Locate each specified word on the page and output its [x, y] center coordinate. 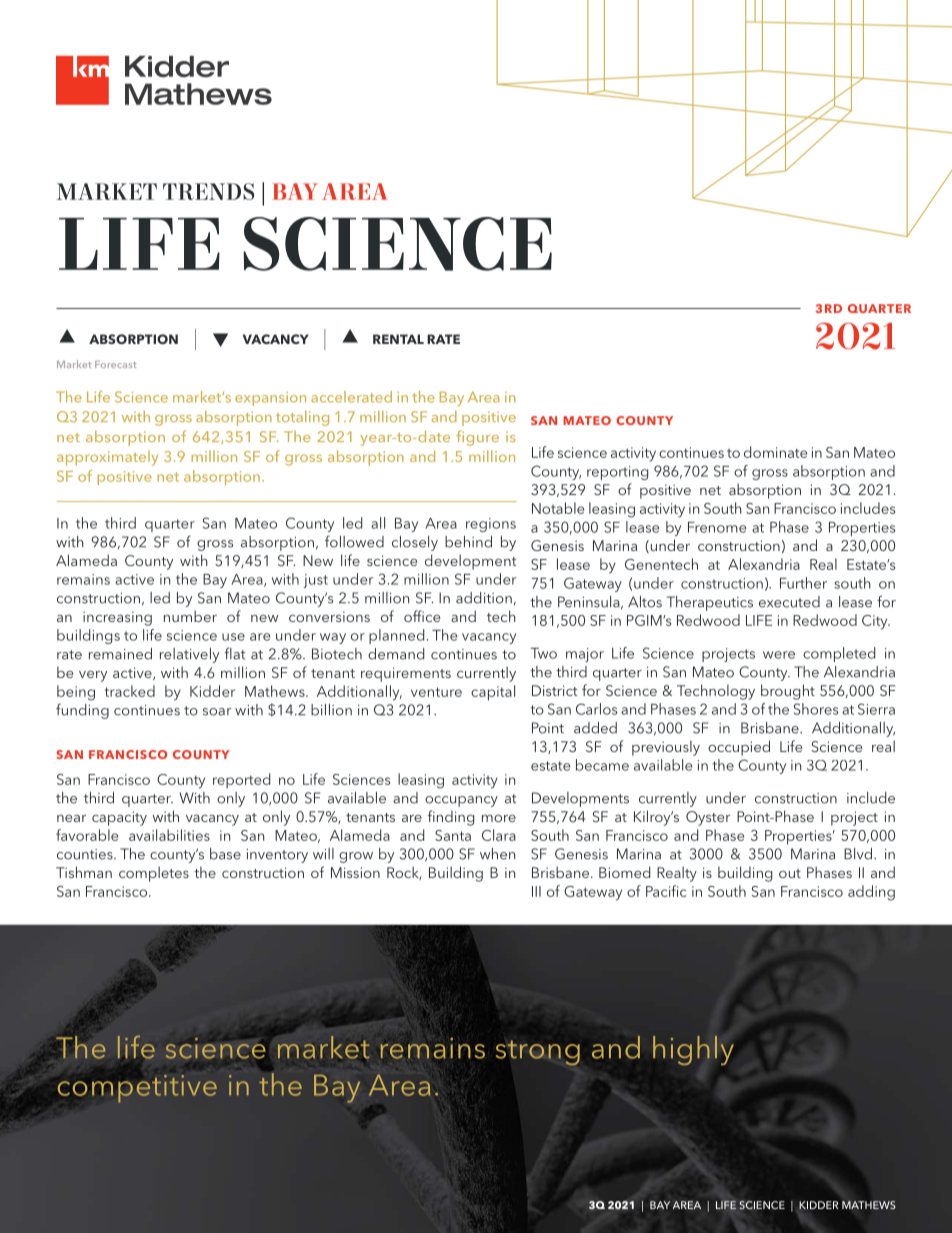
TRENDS [208, 191]
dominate [775, 452]
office [422, 616]
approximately [107, 458]
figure [477, 438]
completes [154, 874]
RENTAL [398, 339]
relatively [189, 655]
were [779, 655]
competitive [137, 1089]
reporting [617, 473]
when [497, 854]
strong [538, 1053]
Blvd [858, 854]
